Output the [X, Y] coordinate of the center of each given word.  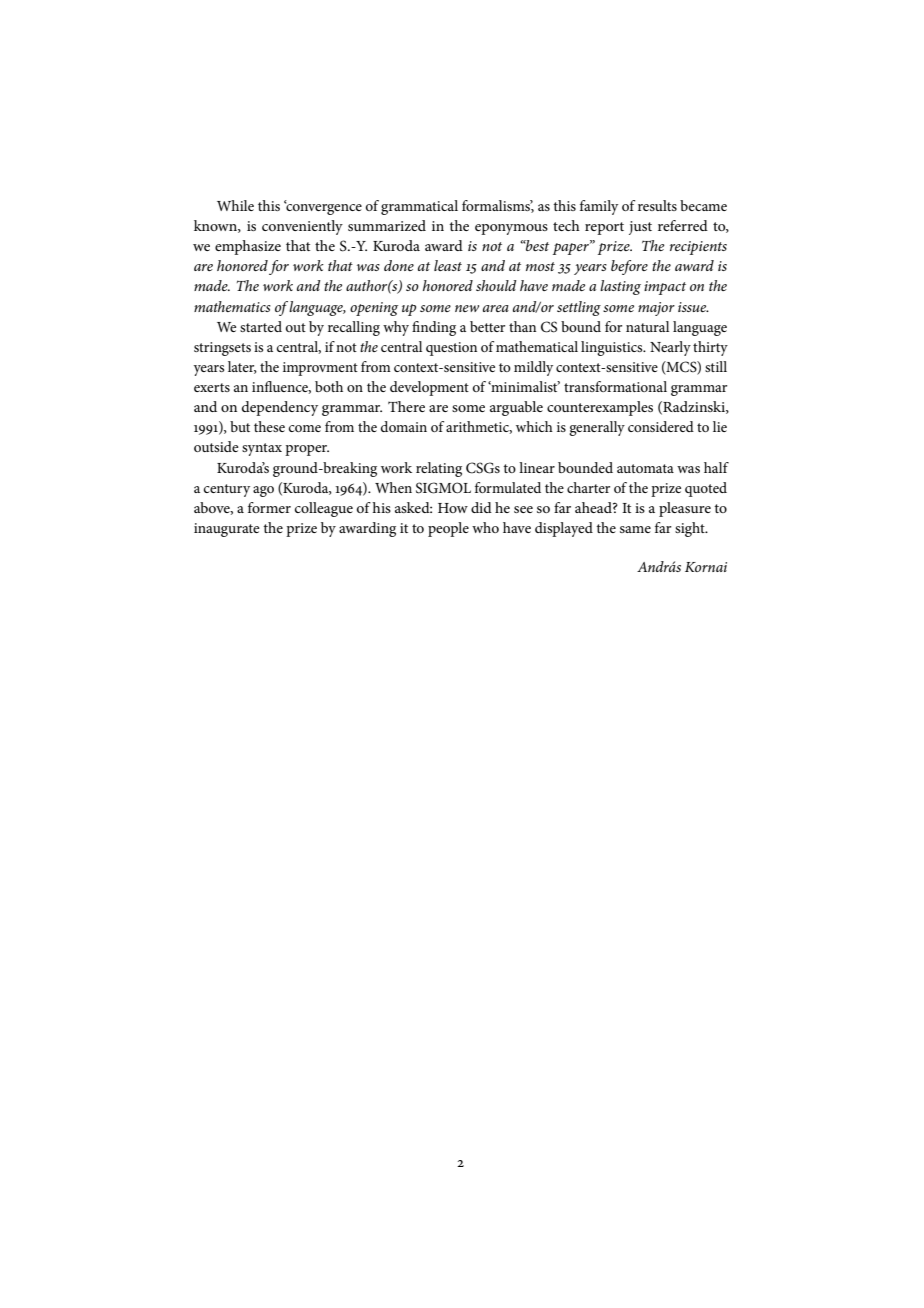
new [467, 308]
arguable [516, 408]
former [269, 507]
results [657, 205]
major [656, 309]
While [235, 205]
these [269, 426]
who [485, 527]
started [261, 326]
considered [661, 426]
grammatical [419, 207]
